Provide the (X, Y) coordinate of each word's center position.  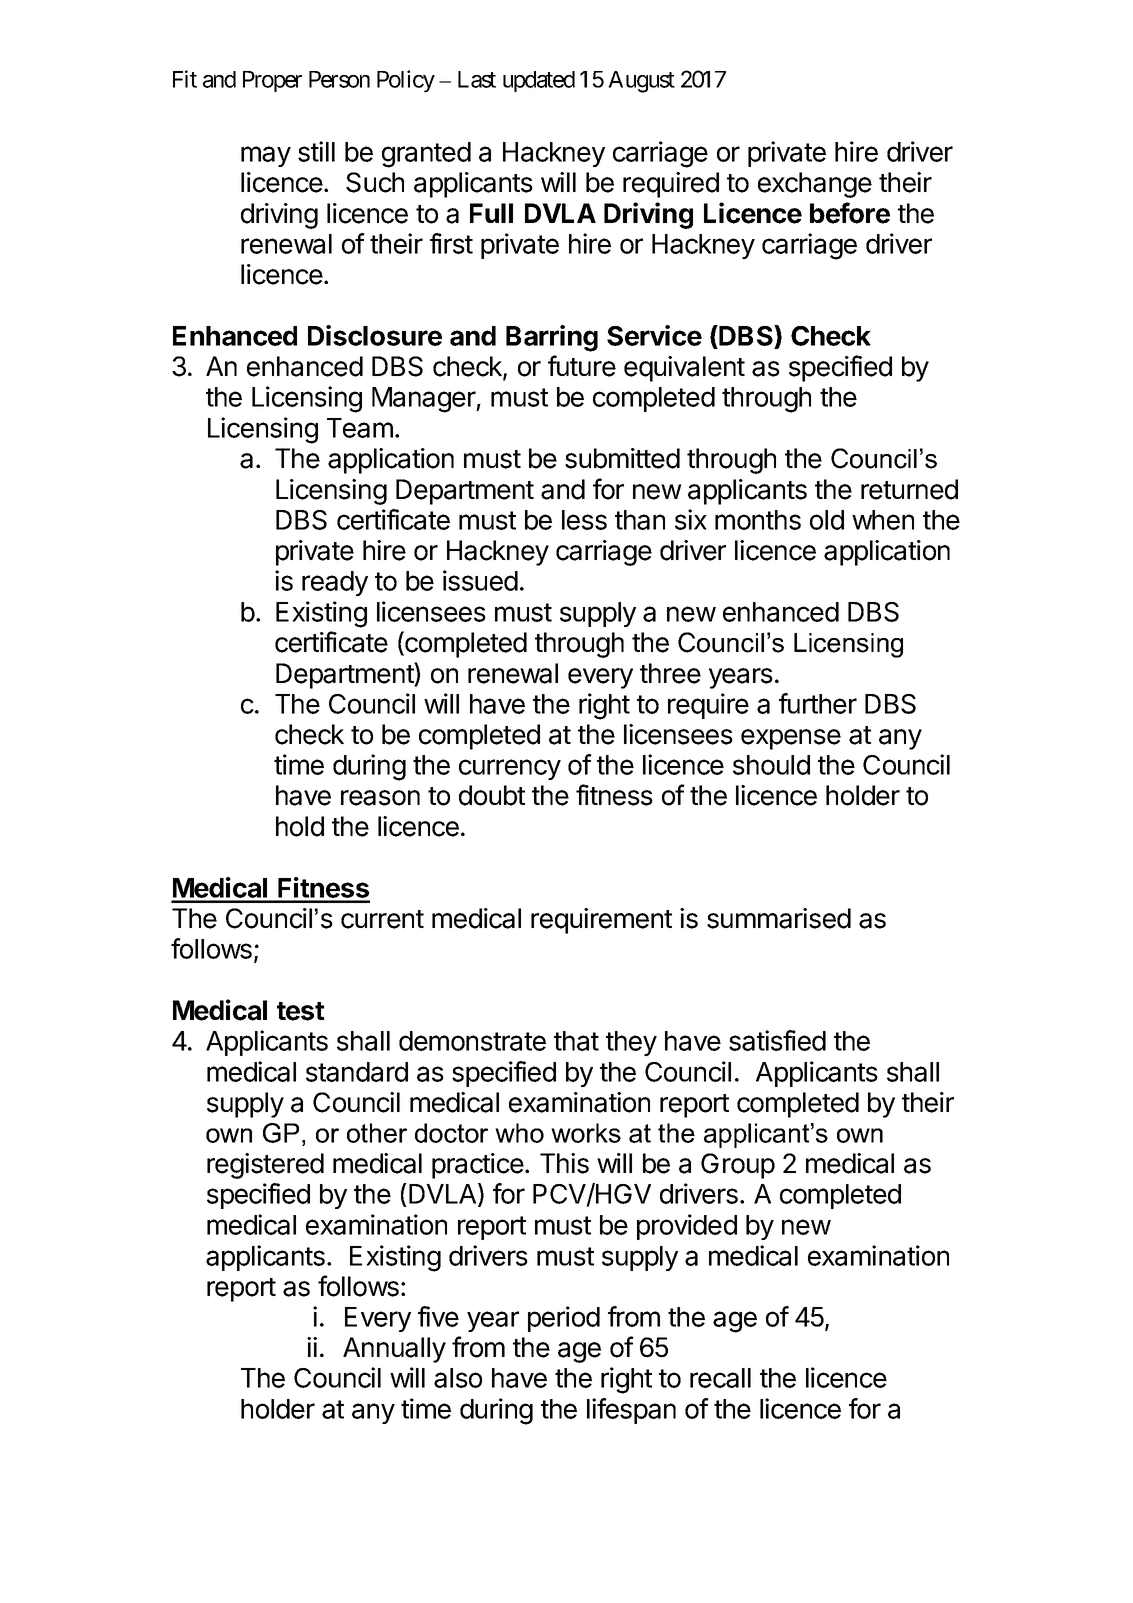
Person (339, 79)
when (883, 520)
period (564, 1319)
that (576, 1041)
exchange (815, 185)
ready (335, 583)
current (382, 919)
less (584, 520)
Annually (394, 1350)
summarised (779, 918)
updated (539, 81)
